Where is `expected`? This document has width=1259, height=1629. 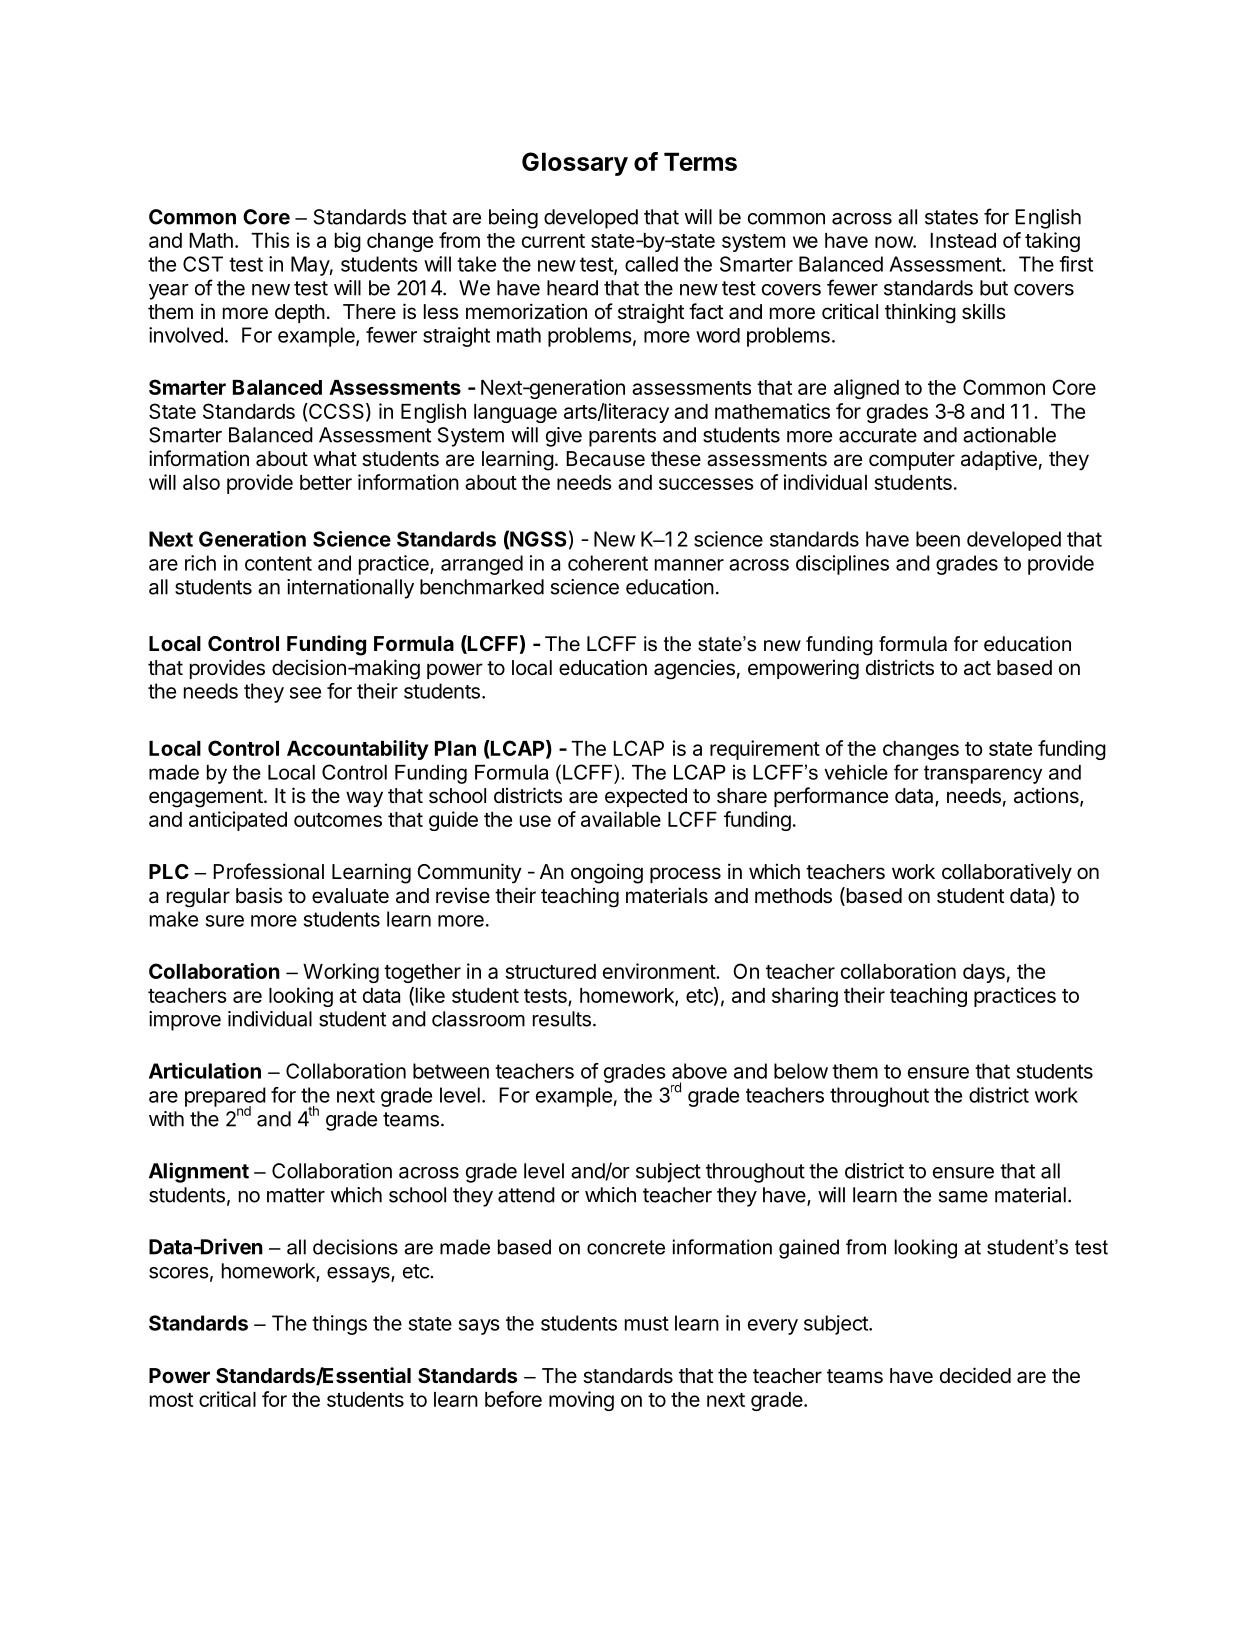 expected is located at coordinates (646, 797).
